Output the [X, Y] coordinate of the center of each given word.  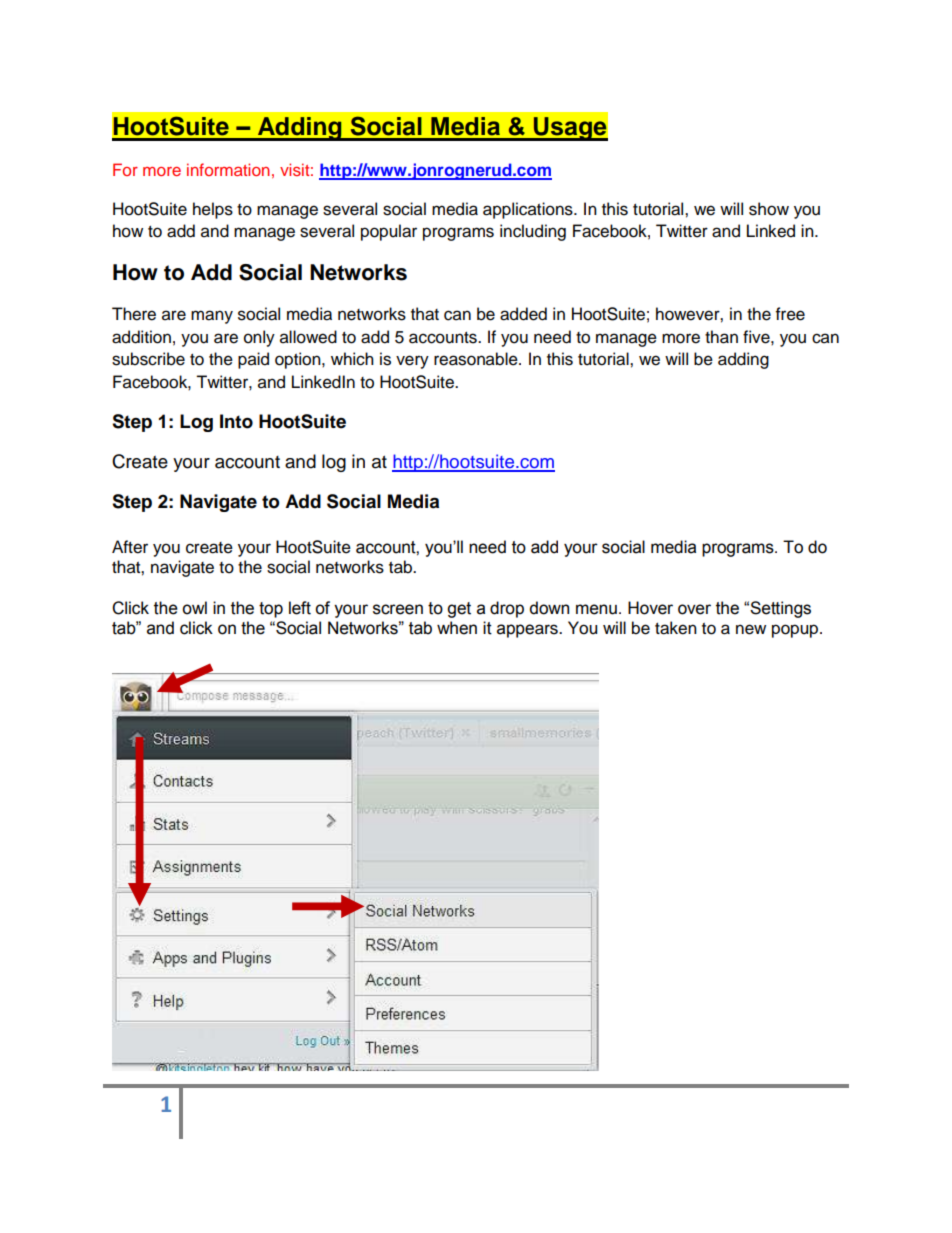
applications [529, 210]
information [228, 169]
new [751, 629]
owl [194, 608]
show [769, 209]
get [459, 610]
